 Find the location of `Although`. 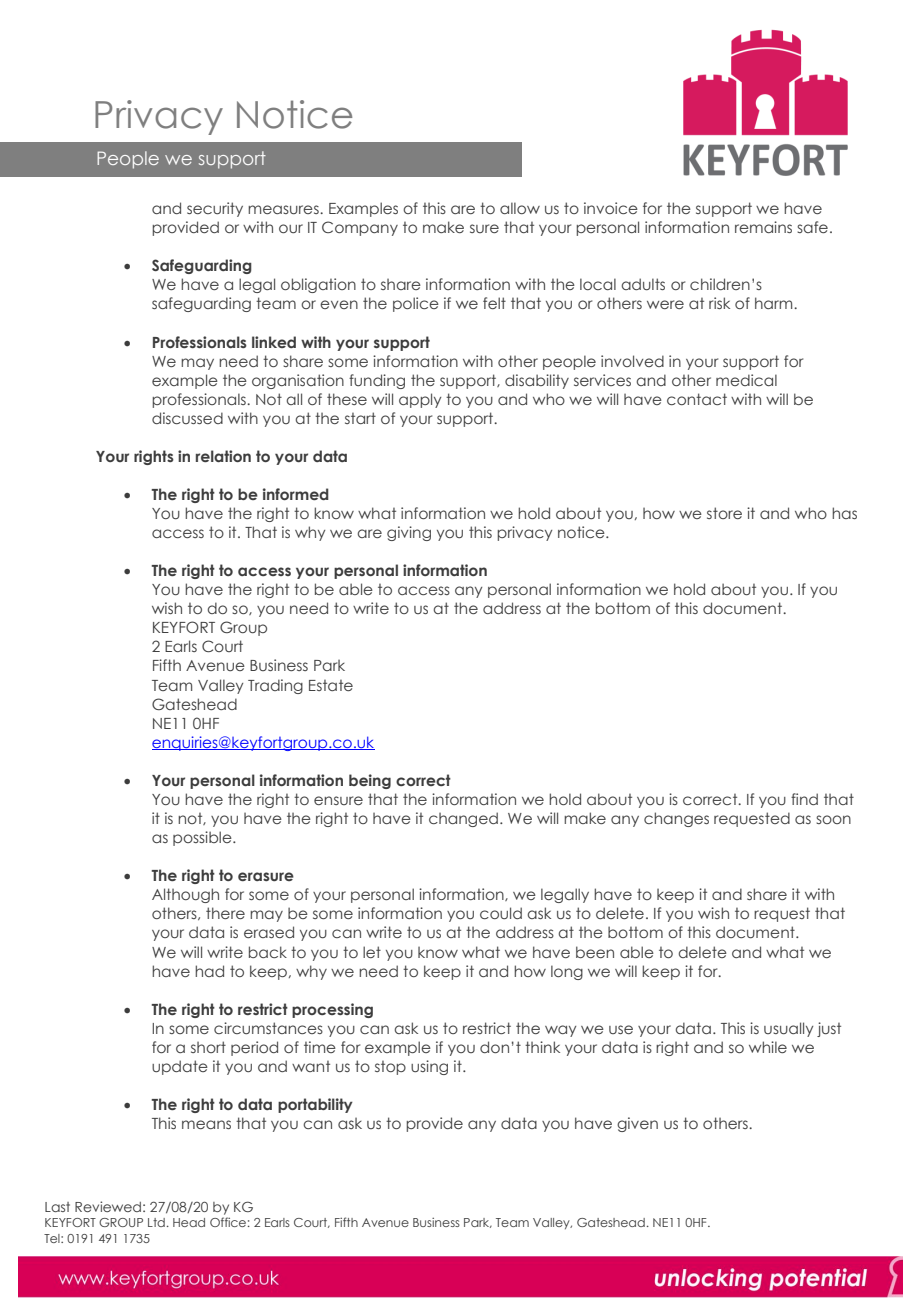

Although is located at coordinates (185, 895).
